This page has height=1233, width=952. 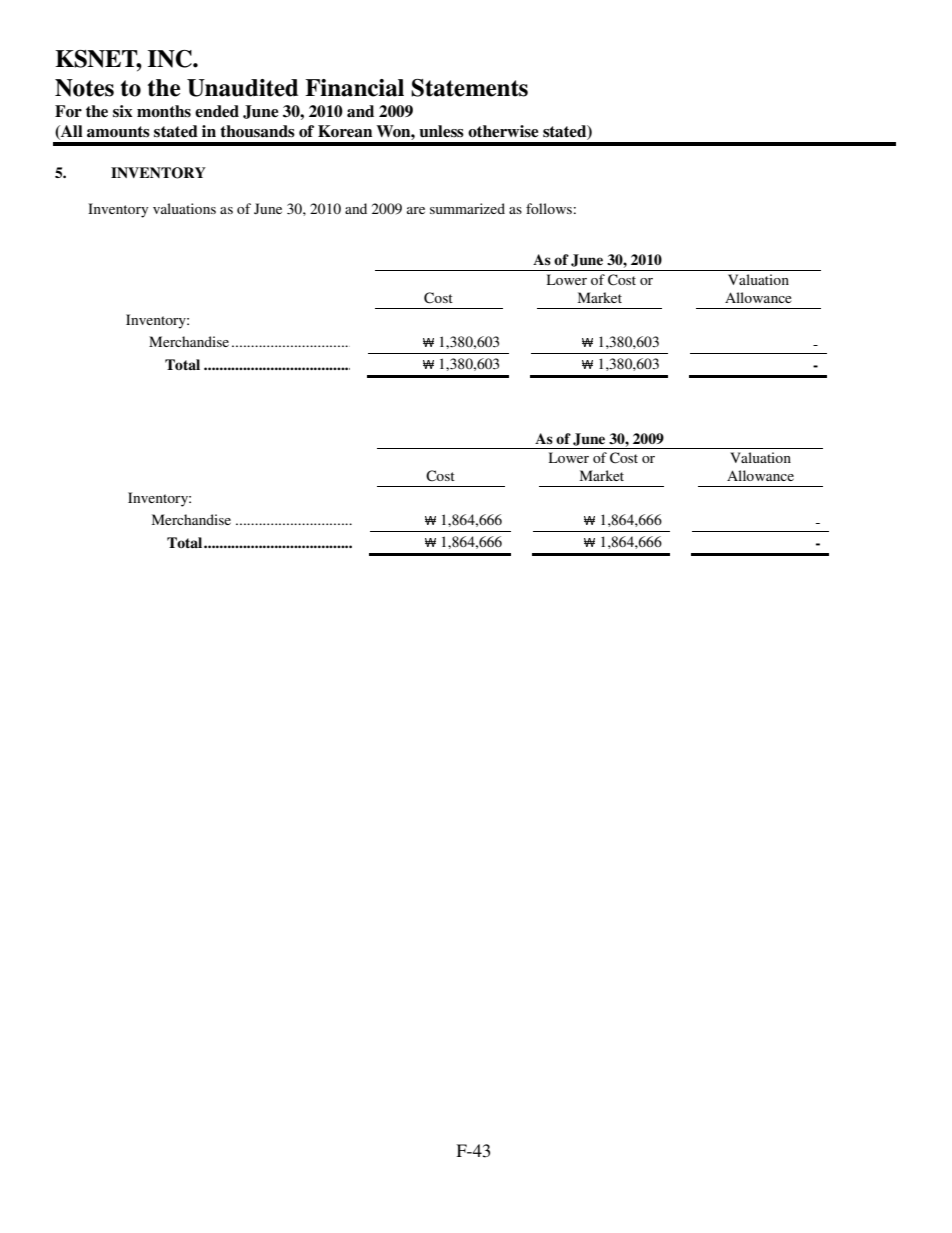 I want to click on are, so click(x=416, y=210).
